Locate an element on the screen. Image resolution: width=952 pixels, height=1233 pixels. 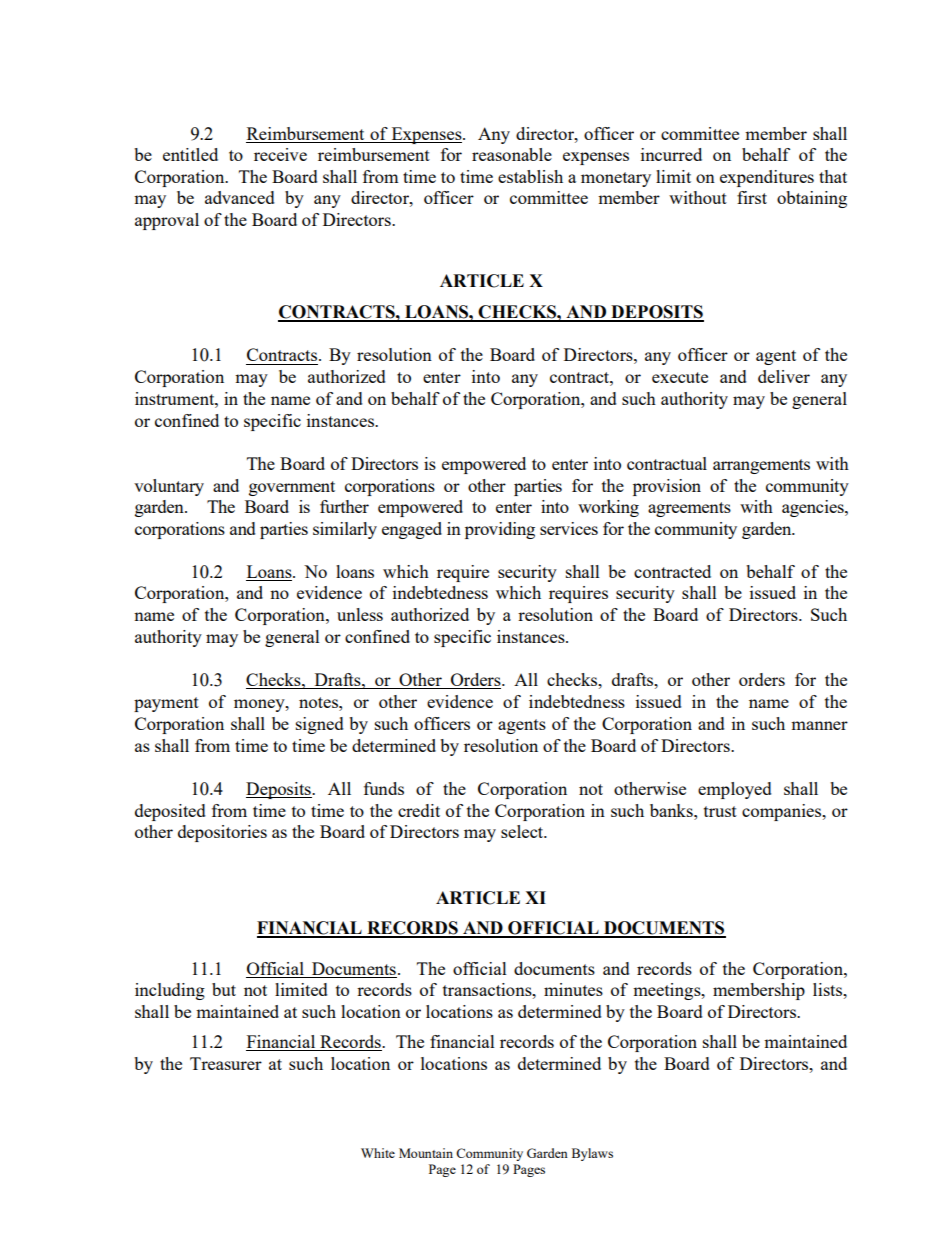
Mountain is located at coordinates (426, 1153).
